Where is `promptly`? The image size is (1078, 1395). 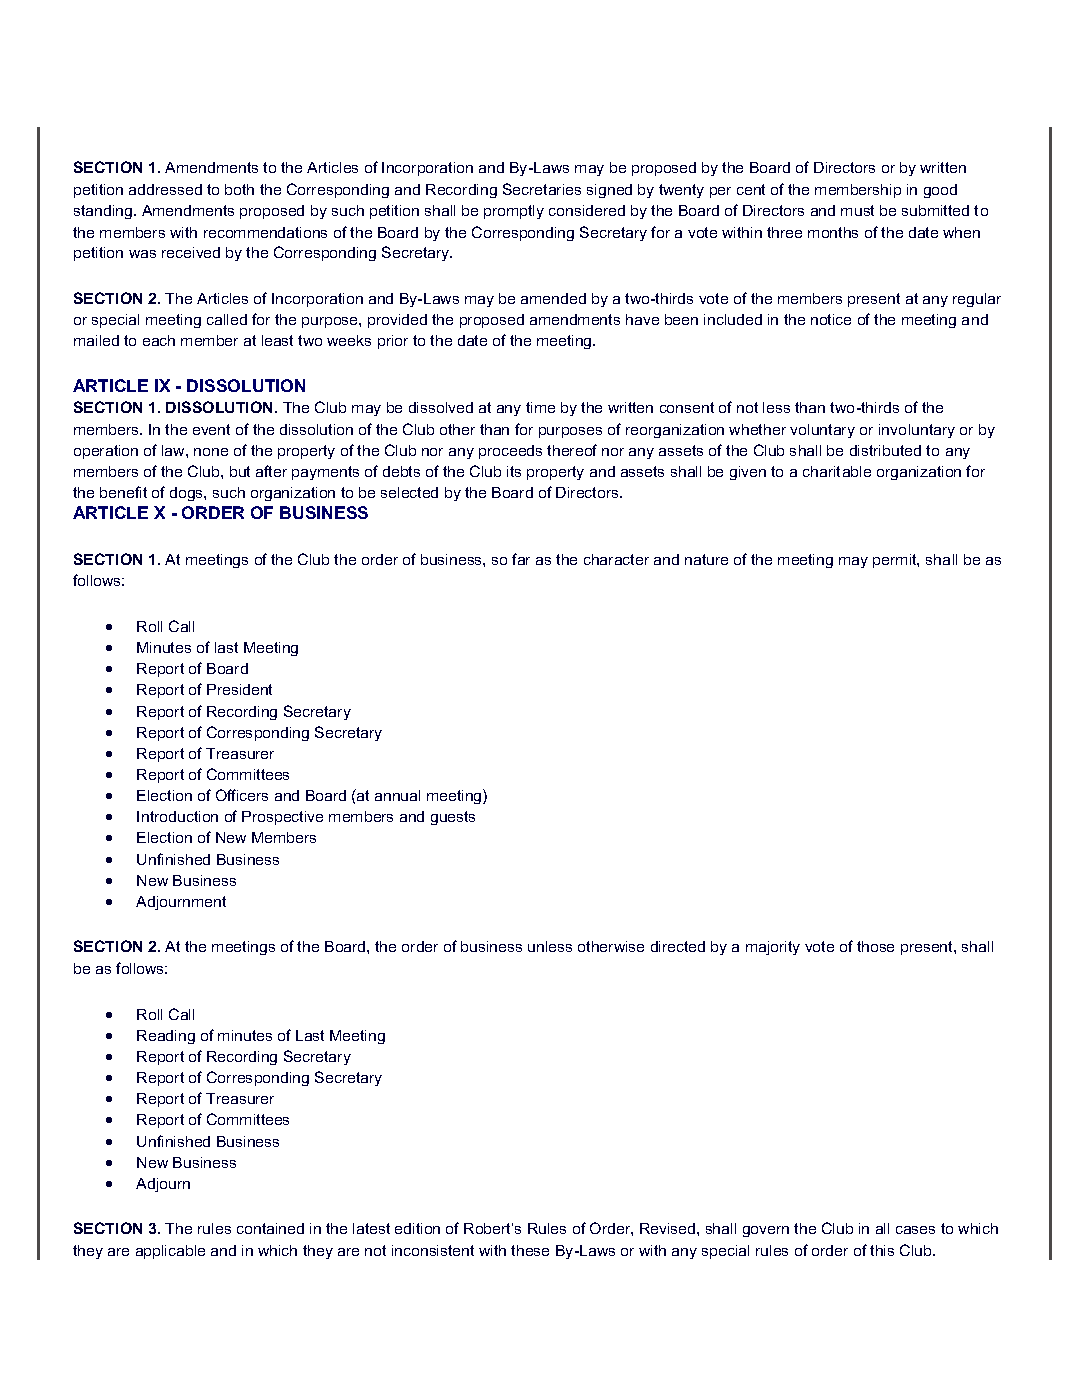 promptly is located at coordinates (514, 212).
